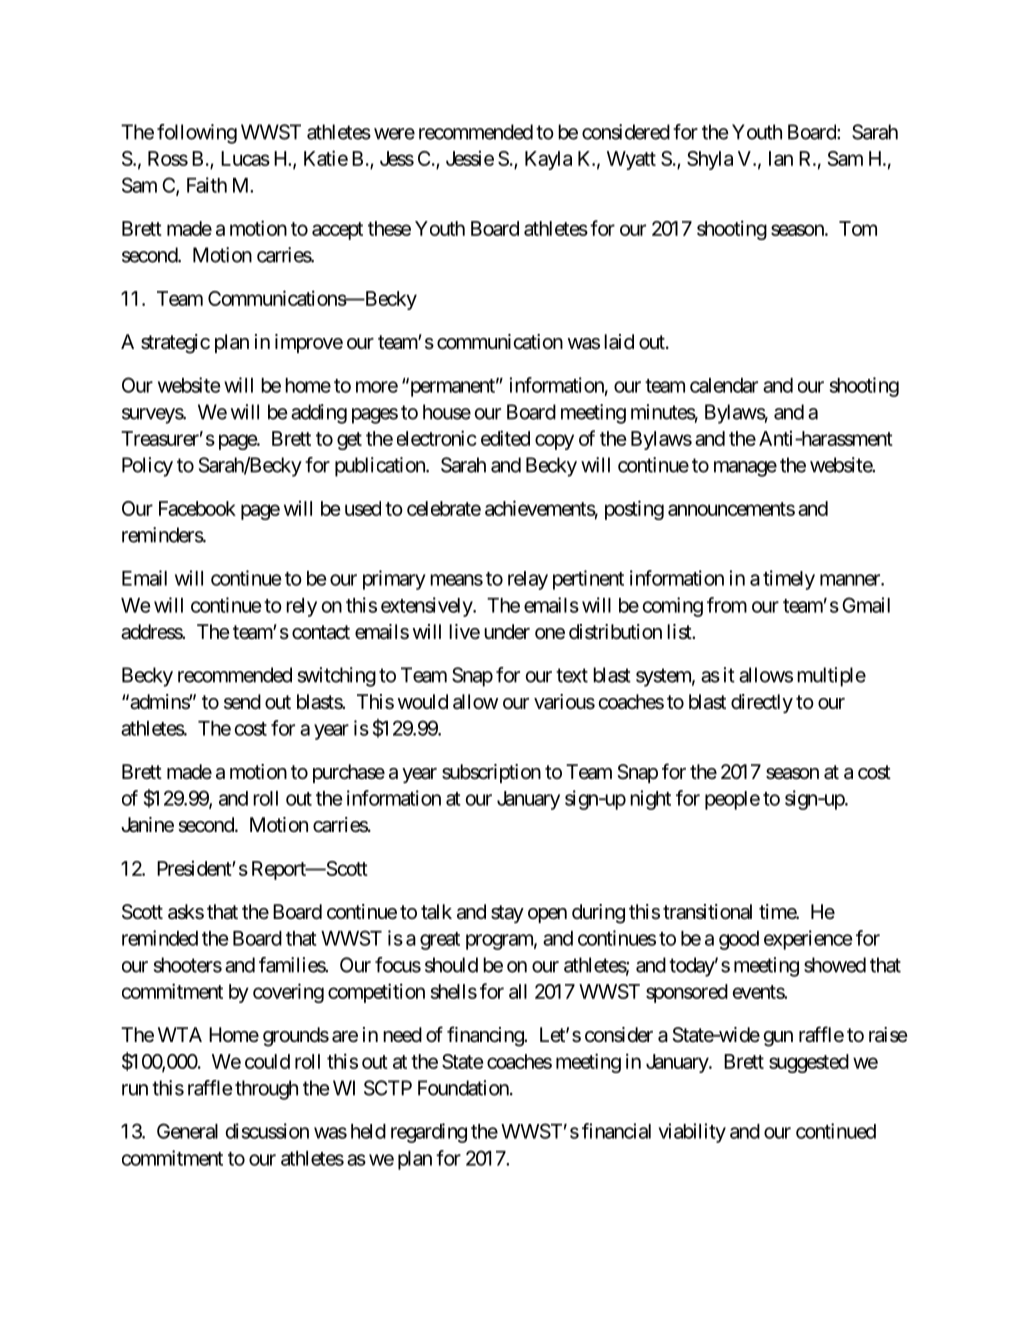 Image resolution: width=1026 pixels, height=1328 pixels. What do you see at coordinates (548, 160) in the document?
I see `Kayla` at bounding box center [548, 160].
